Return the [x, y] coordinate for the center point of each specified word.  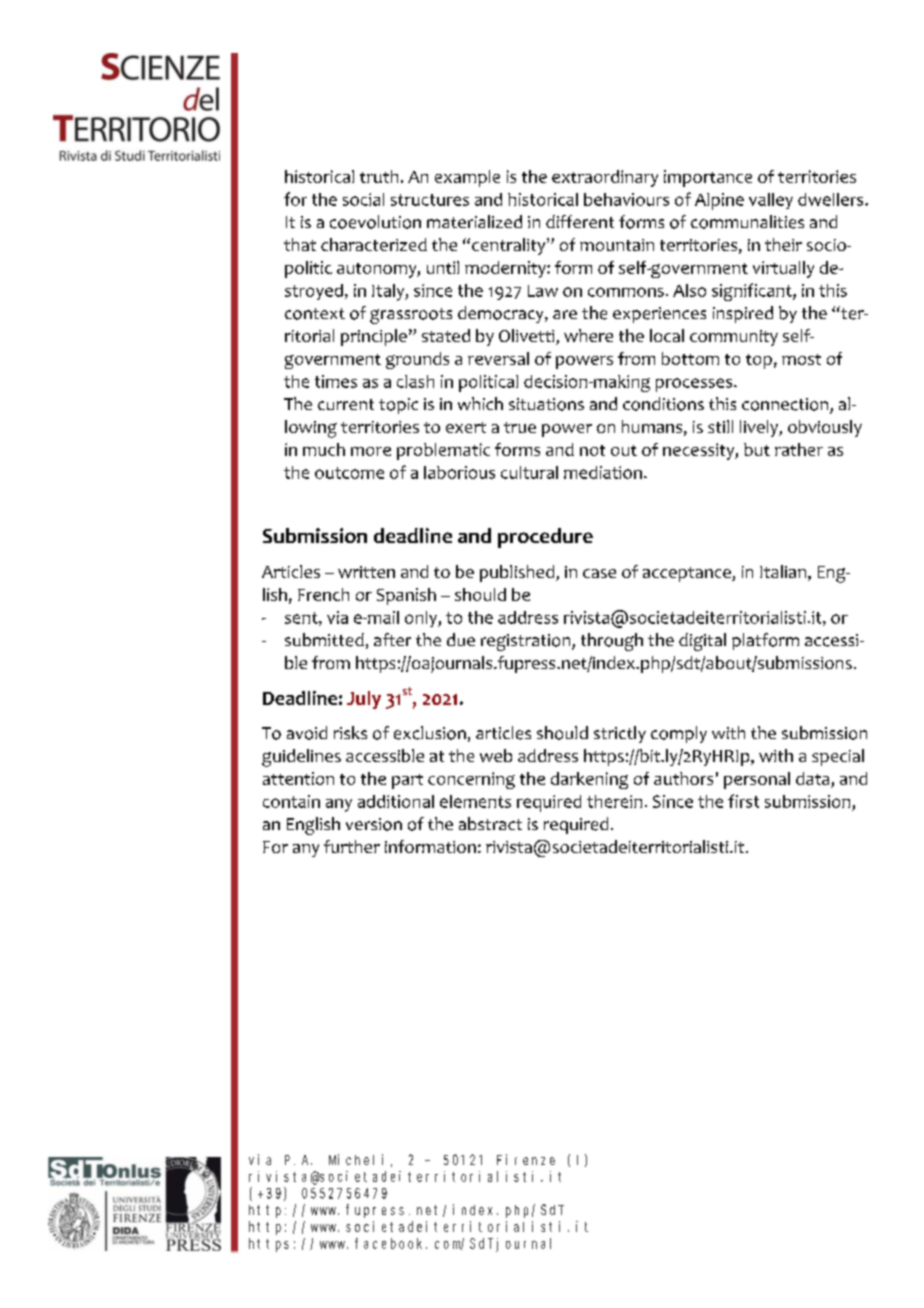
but [757, 449]
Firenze [526, 1159]
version [374, 824]
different [580, 221]
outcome [349, 473]
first [743, 801]
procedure [545, 538]
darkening [589, 780]
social [363, 199]
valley [771, 201]
